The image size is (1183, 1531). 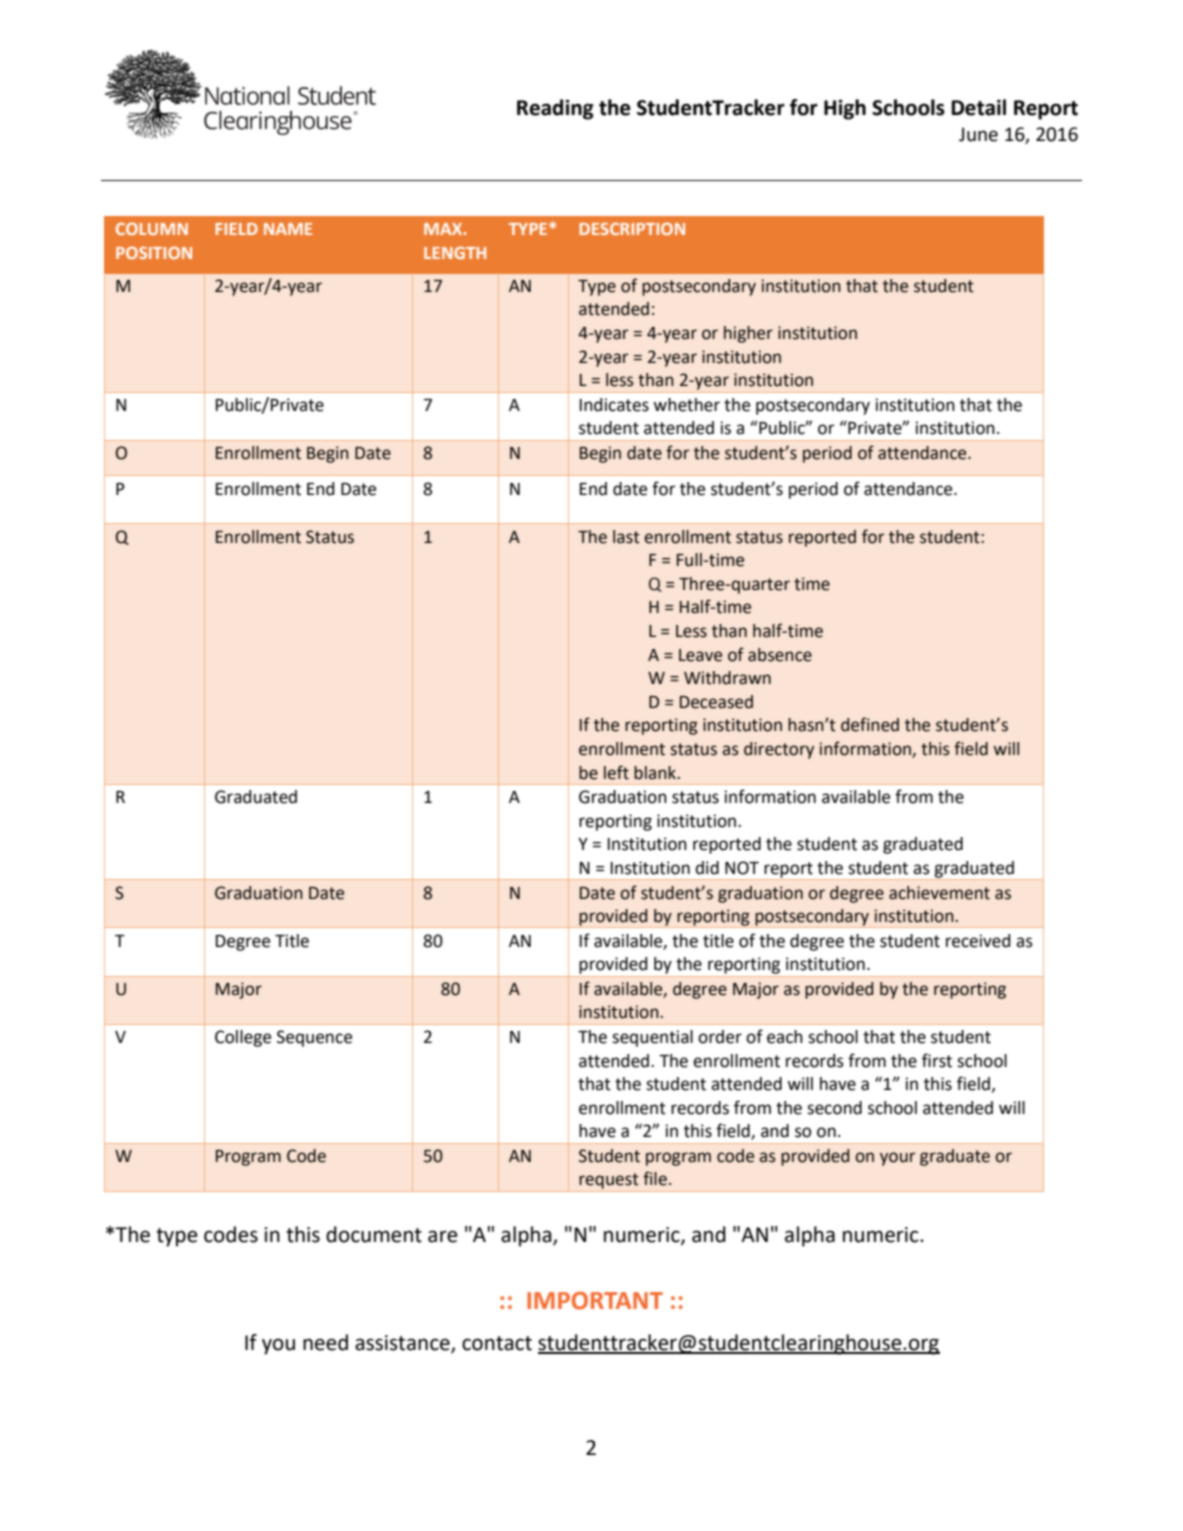 I want to click on achievement, so click(x=939, y=893).
